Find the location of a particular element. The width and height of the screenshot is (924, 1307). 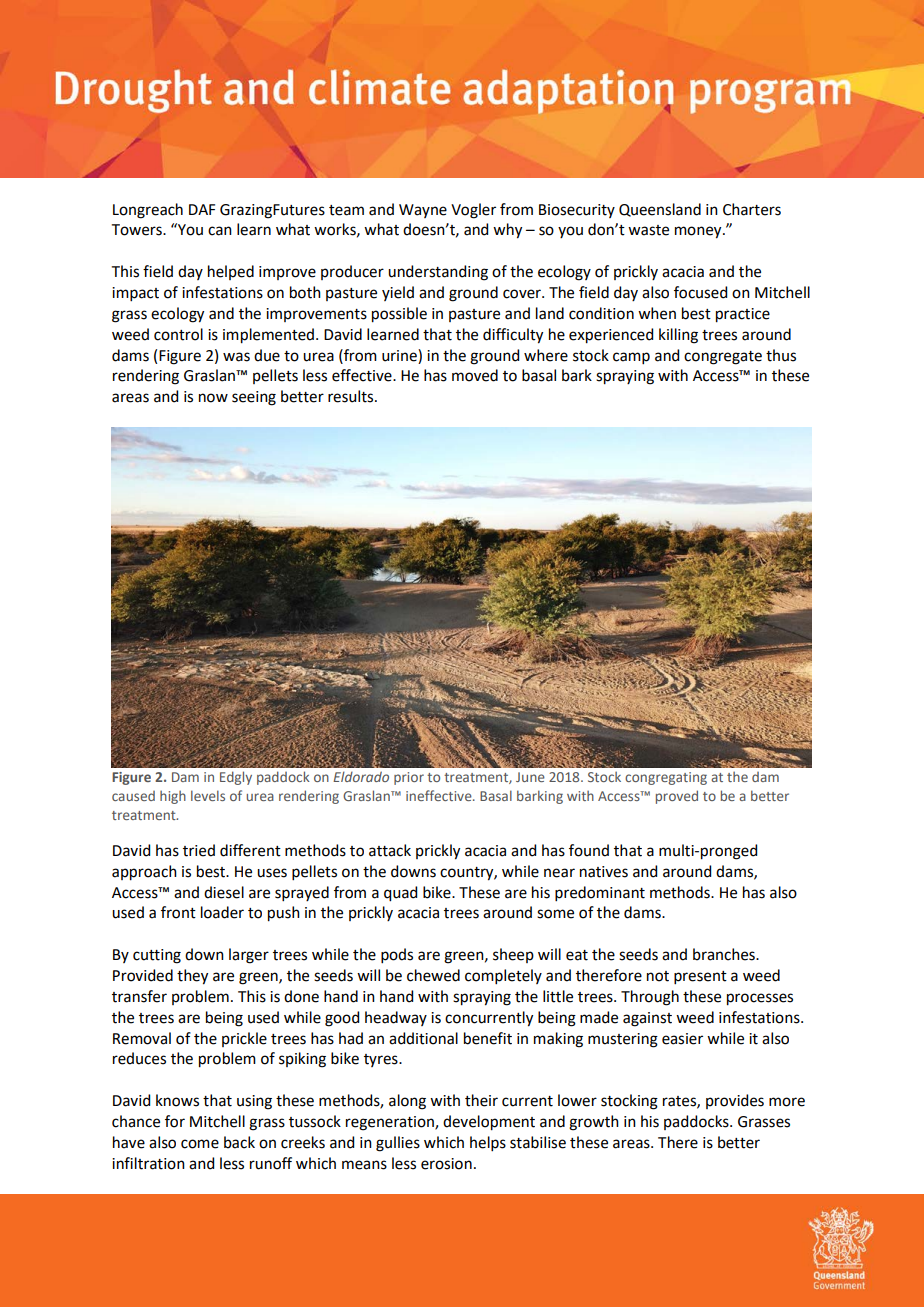

can is located at coordinates (220, 231).
